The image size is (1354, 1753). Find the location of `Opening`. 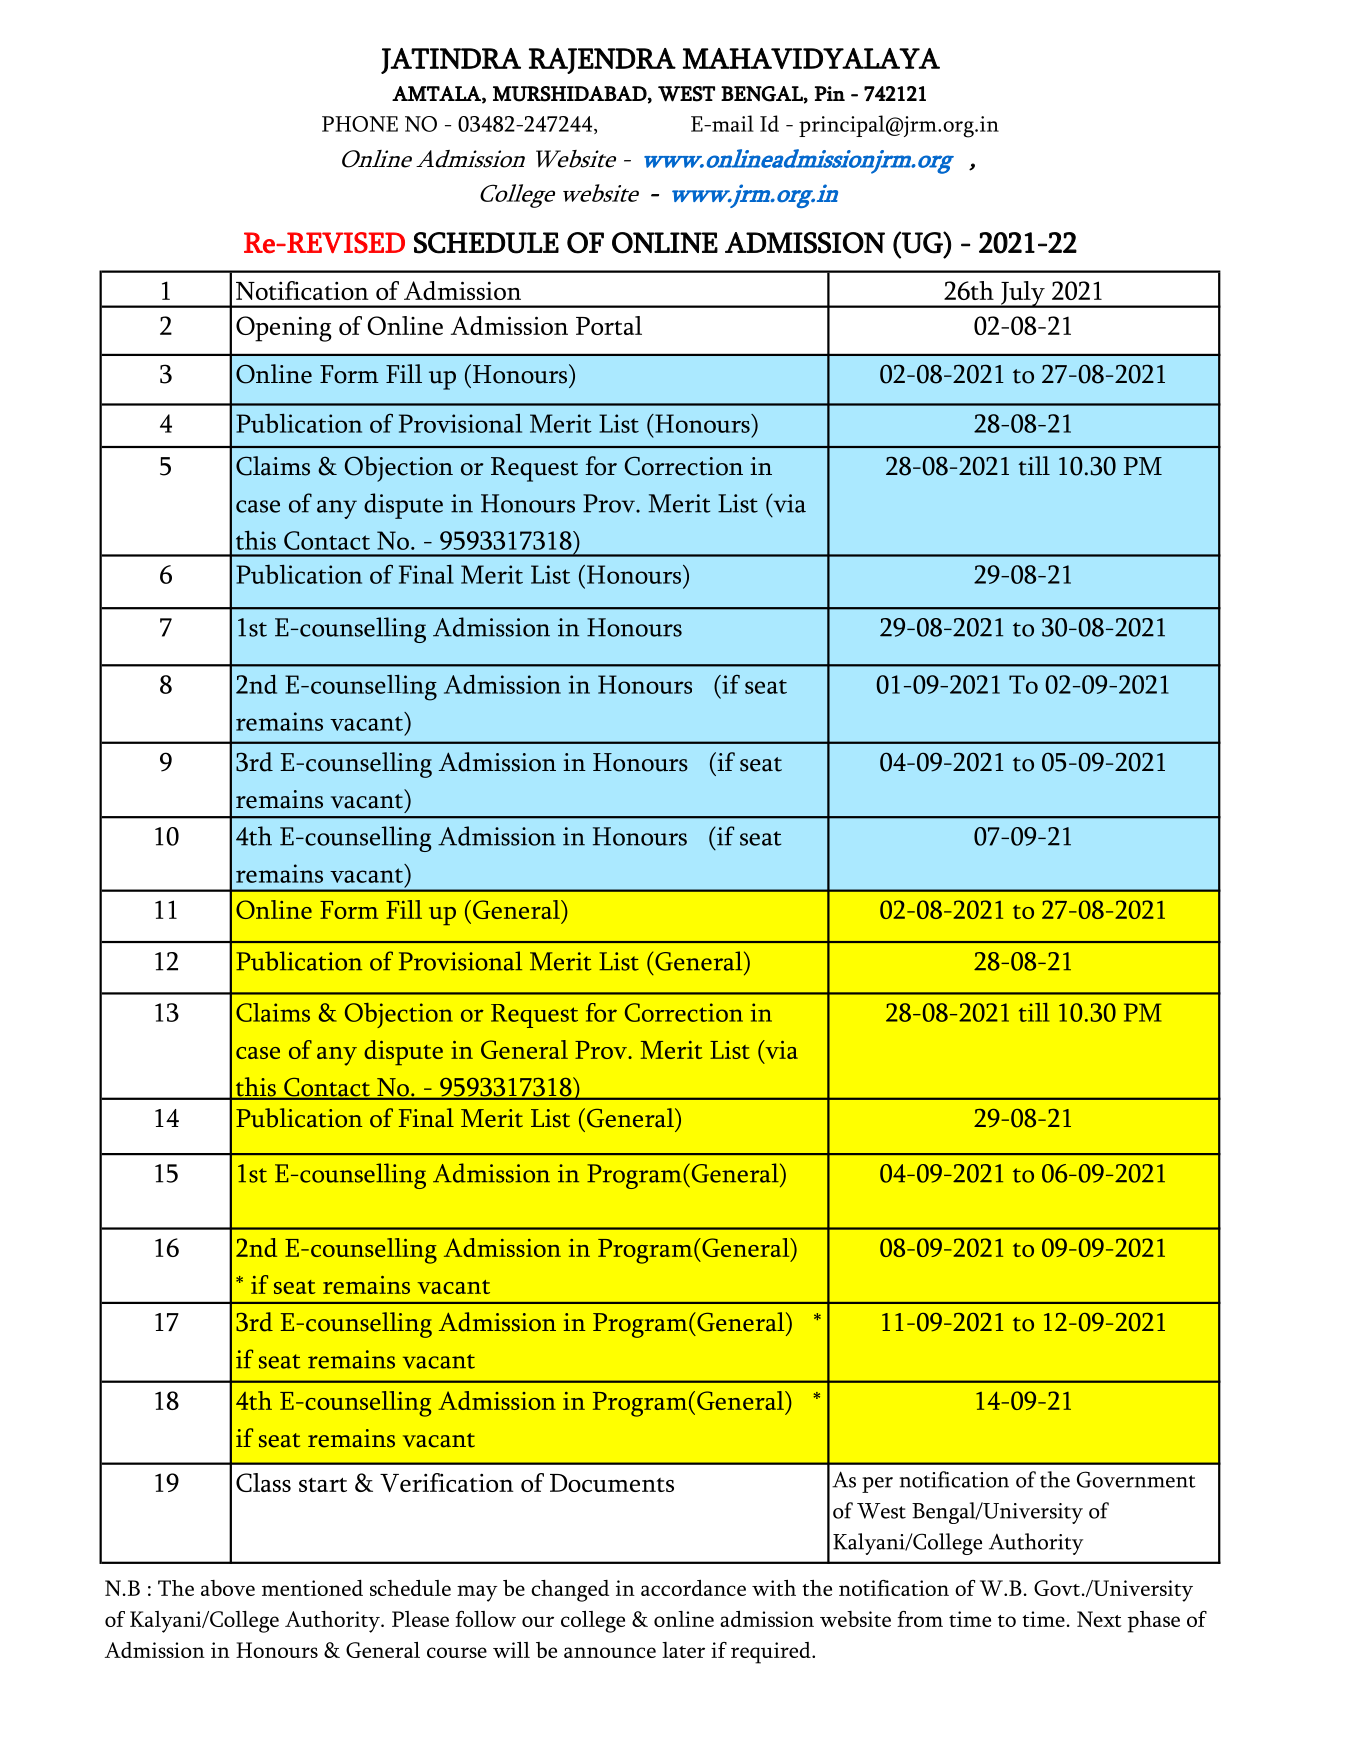

Opening is located at coordinates (284, 329).
